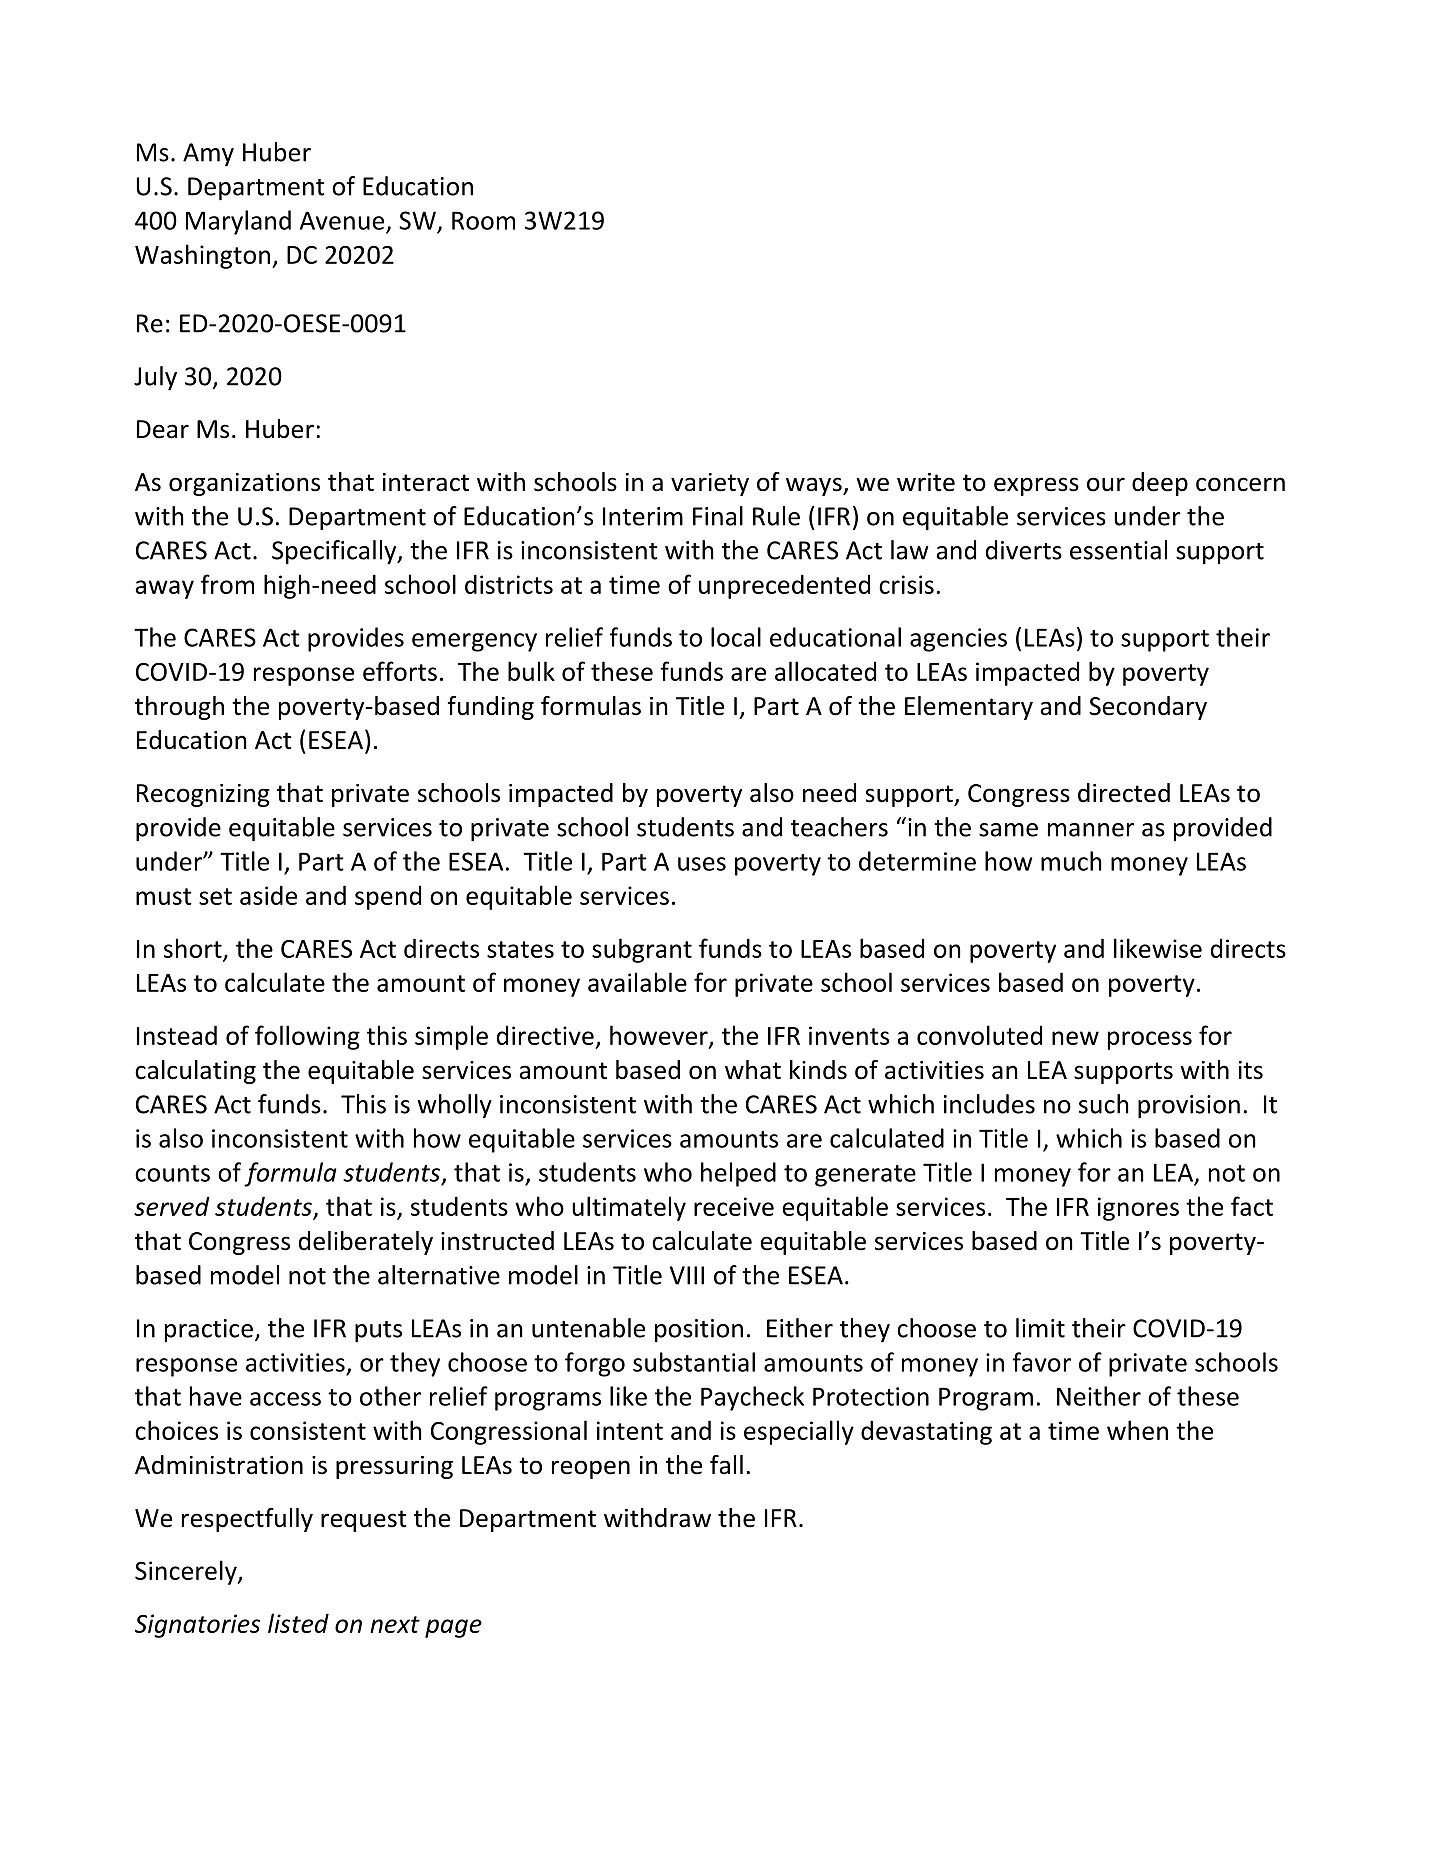  I want to click on our, so click(1106, 484).
